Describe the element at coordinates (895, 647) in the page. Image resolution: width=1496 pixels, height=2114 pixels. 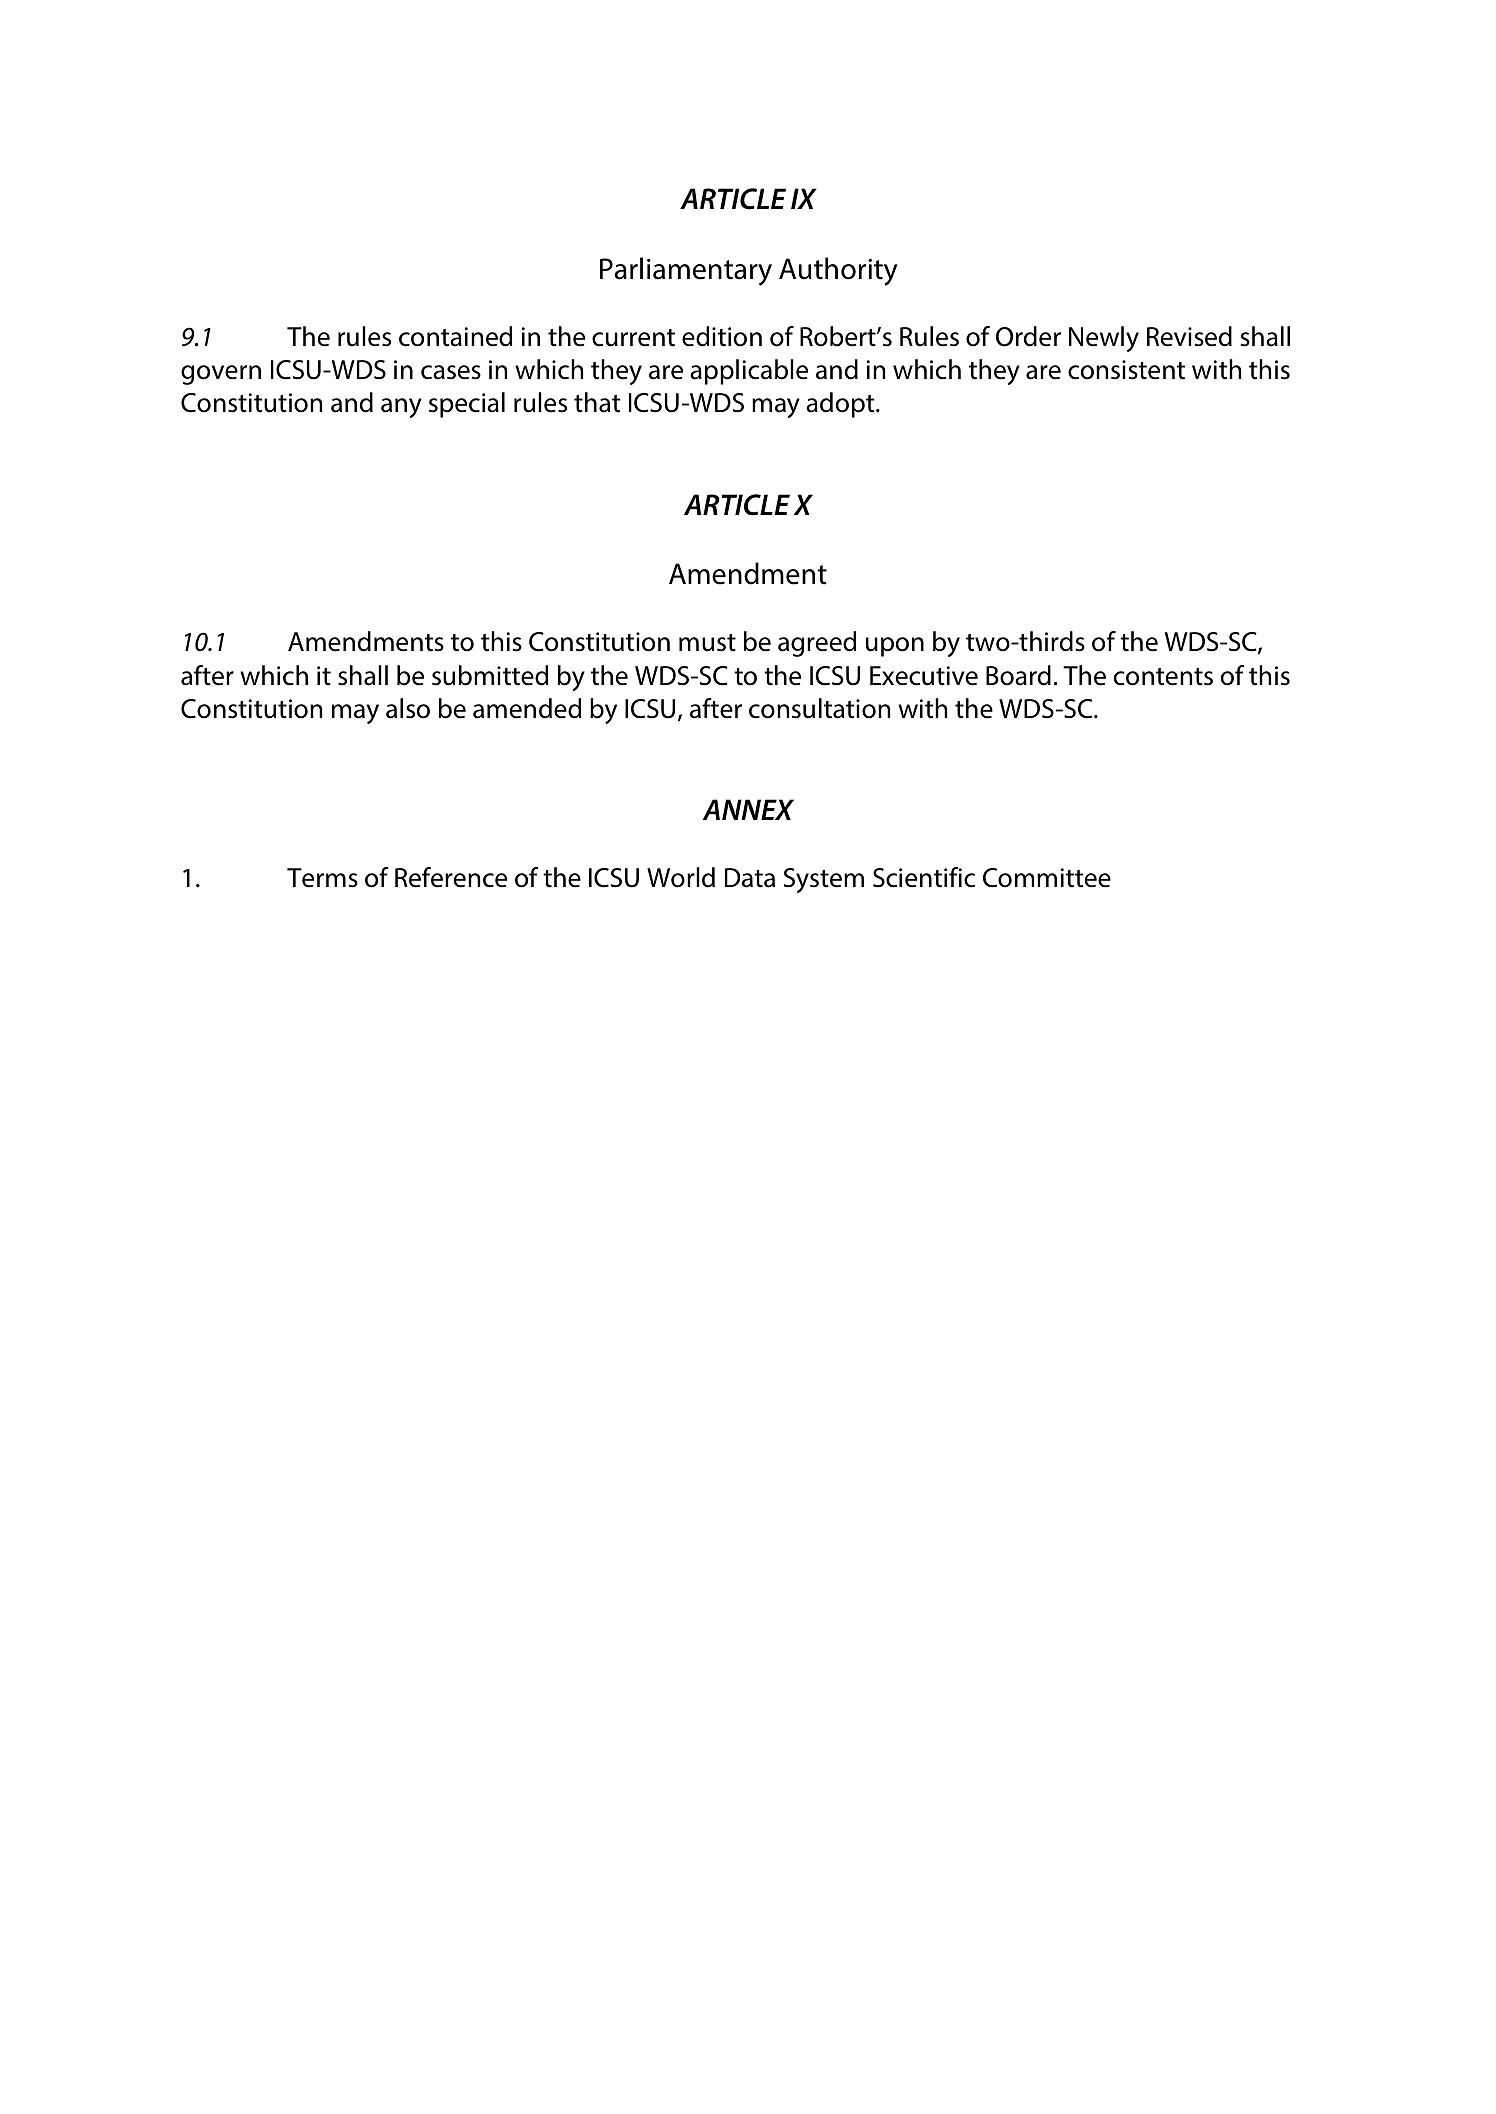
I see `upon` at that location.
